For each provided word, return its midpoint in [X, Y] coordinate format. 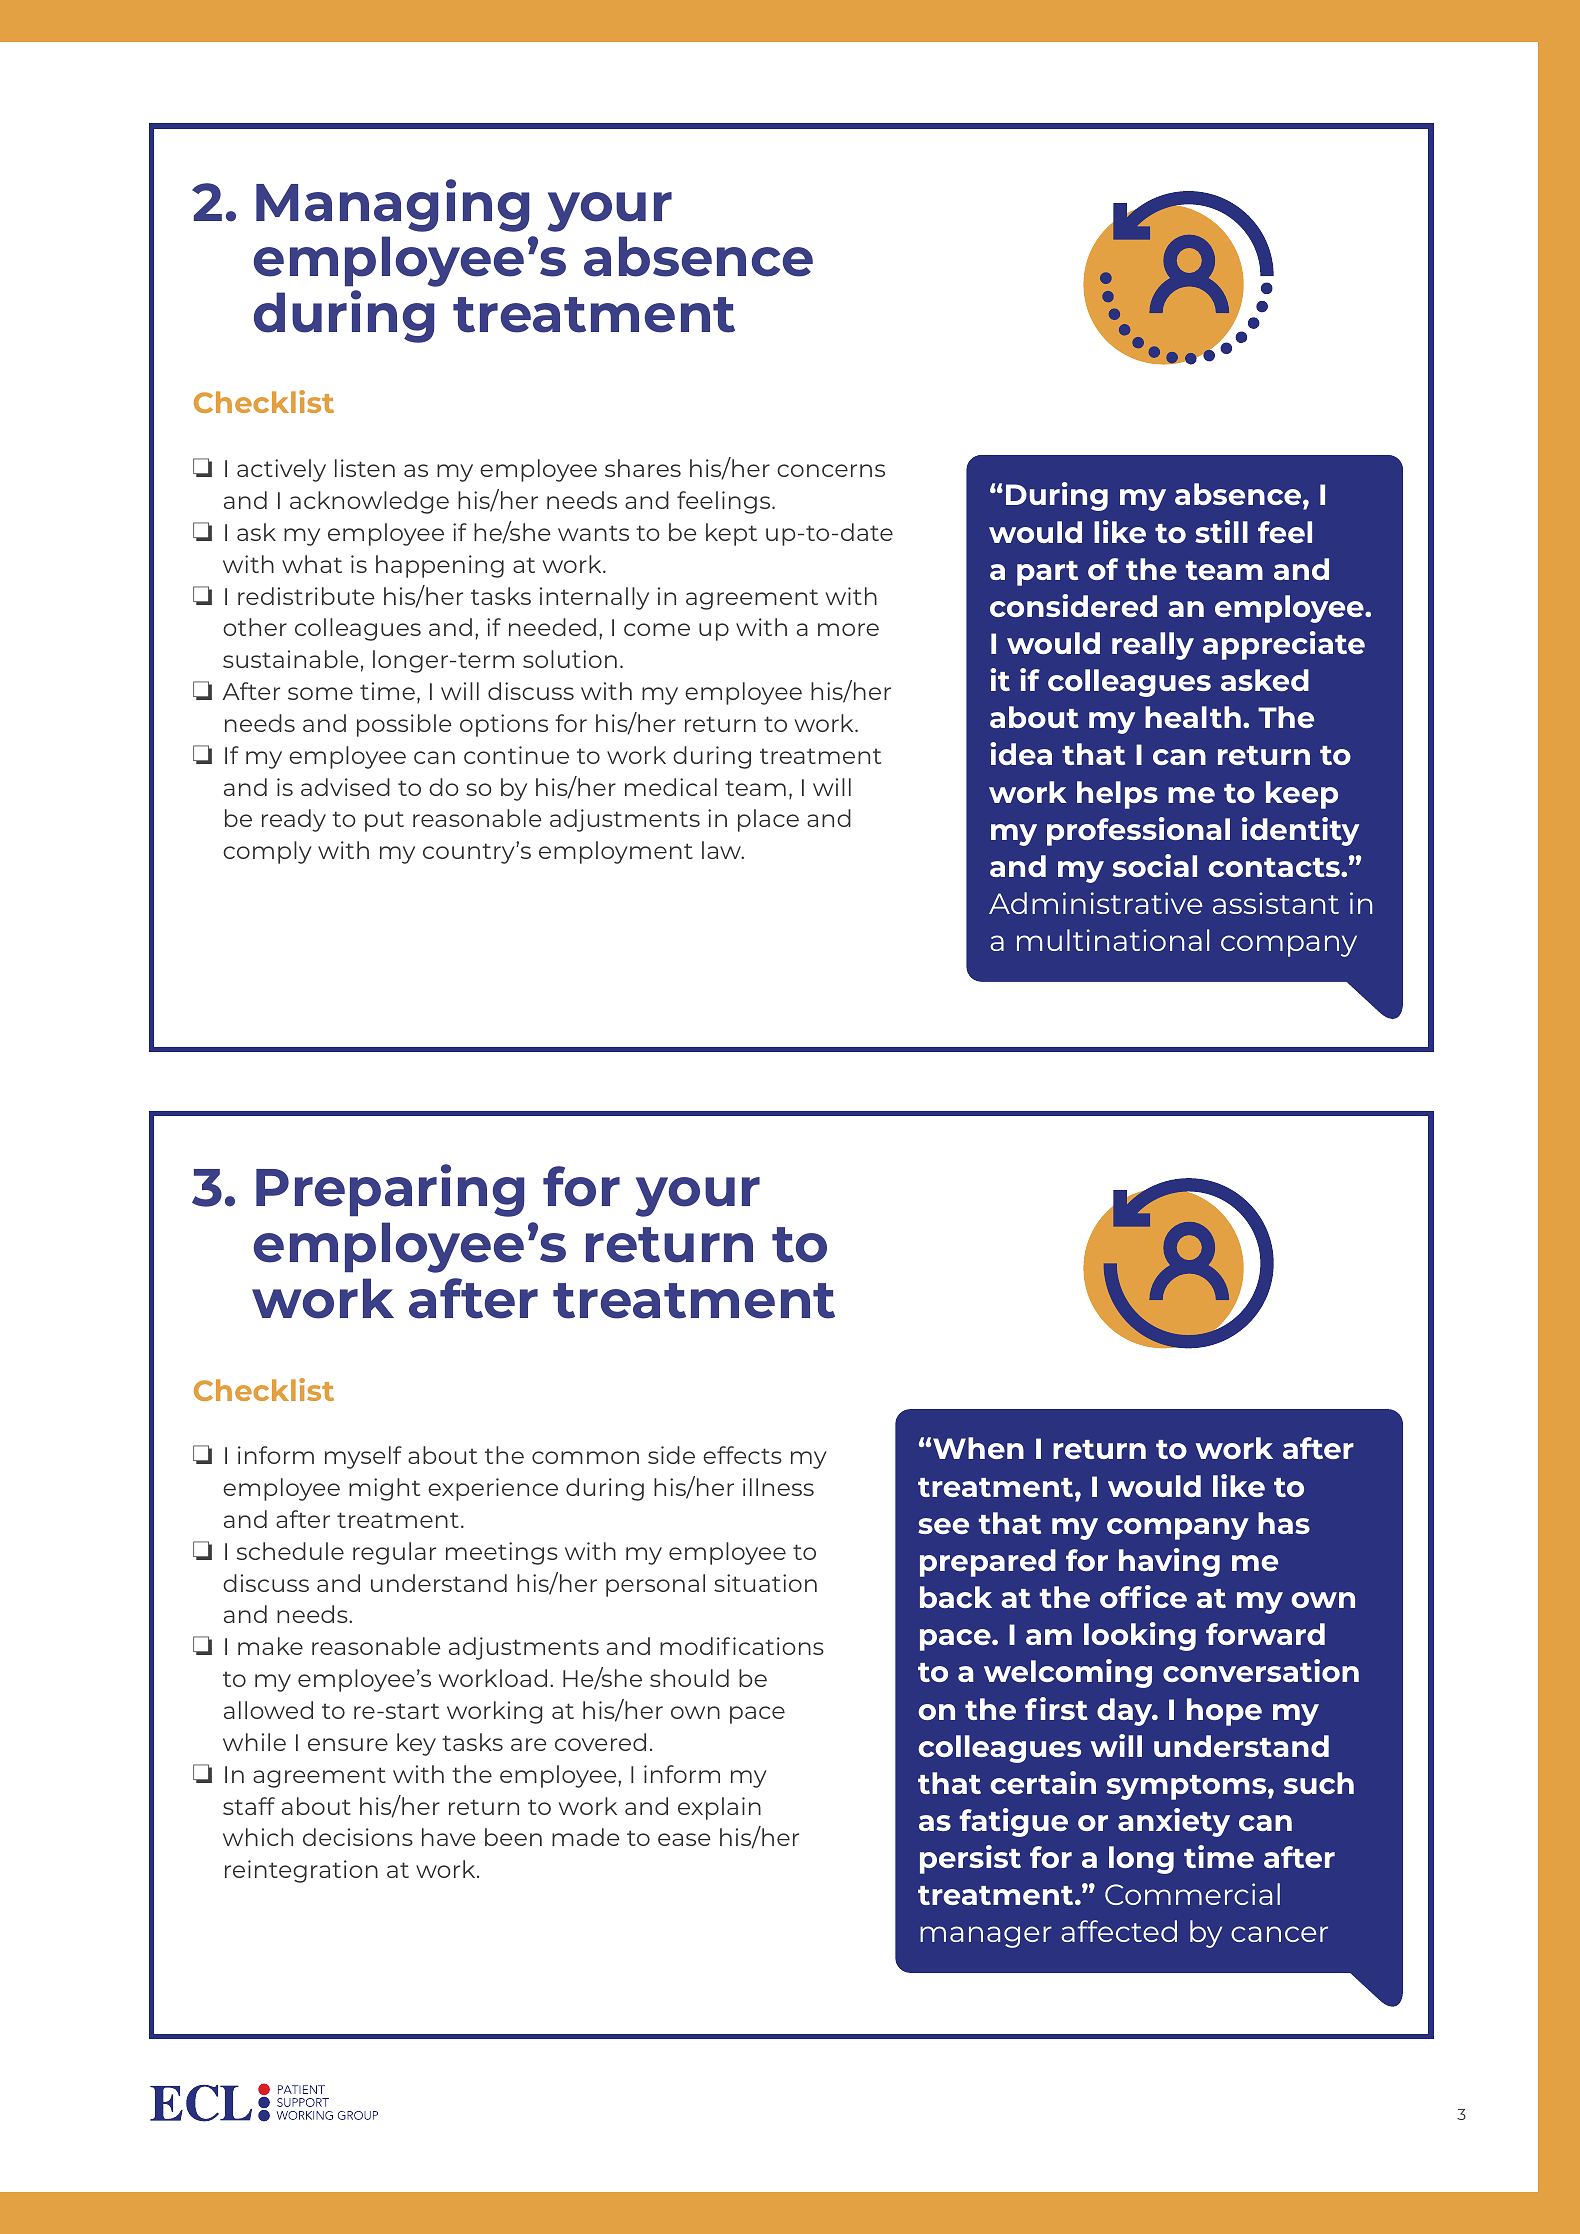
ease [684, 1839]
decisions [358, 1837]
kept [731, 534]
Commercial [1192, 1894]
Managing [392, 205]
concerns [831, 470]
